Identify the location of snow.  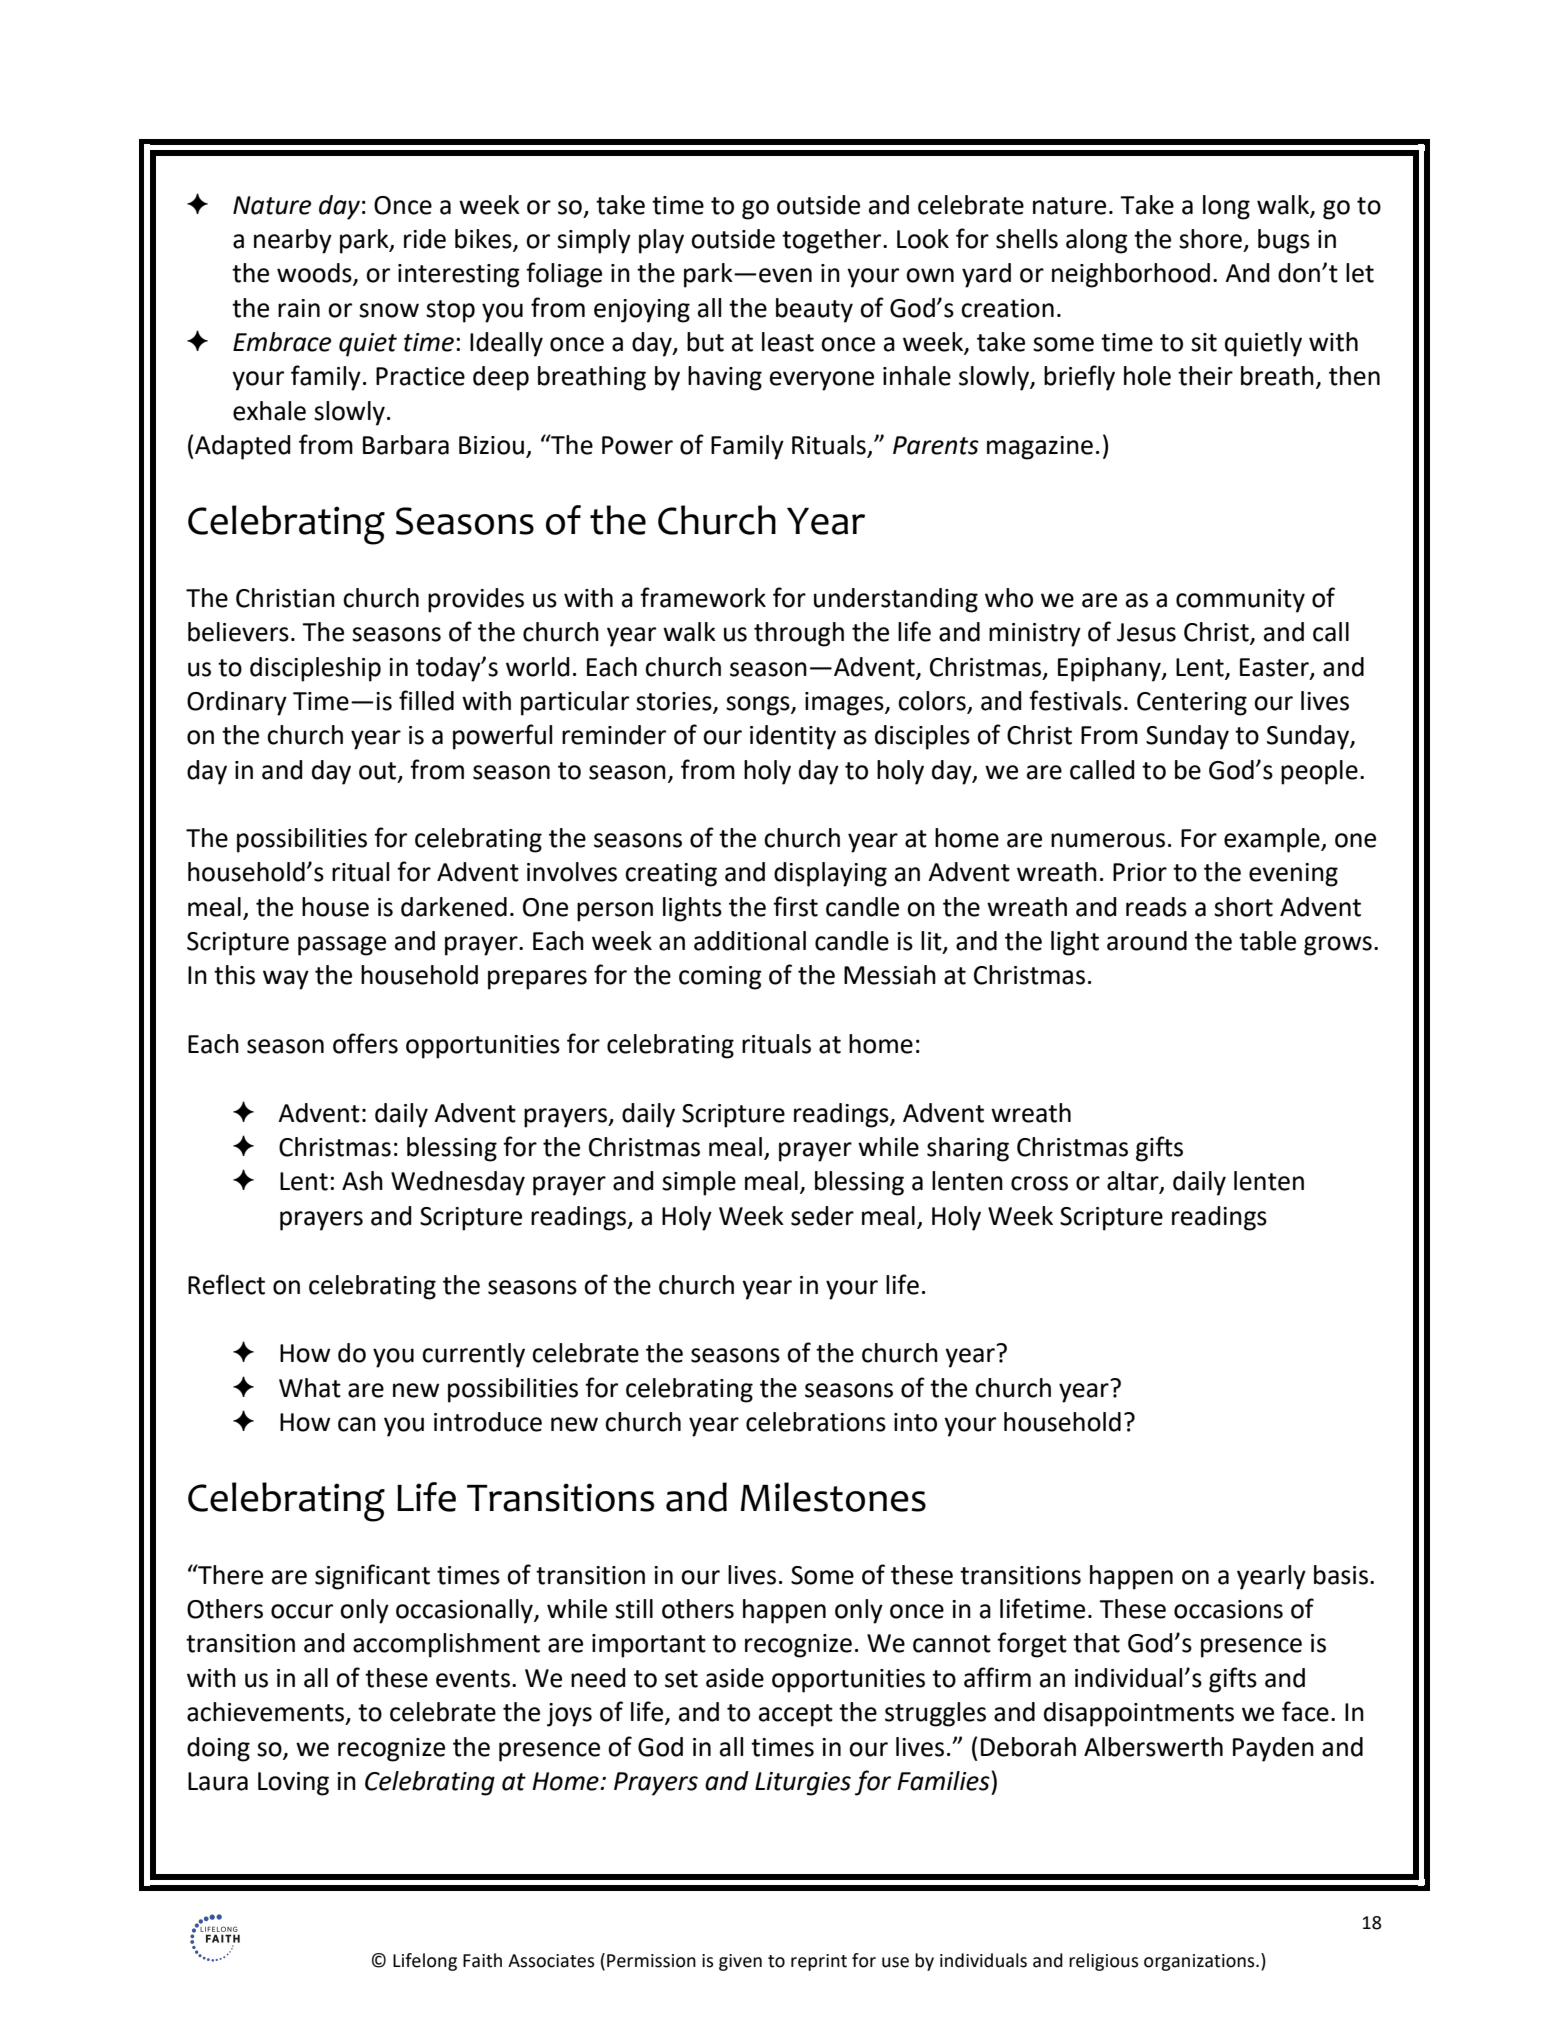
(389, 310).
